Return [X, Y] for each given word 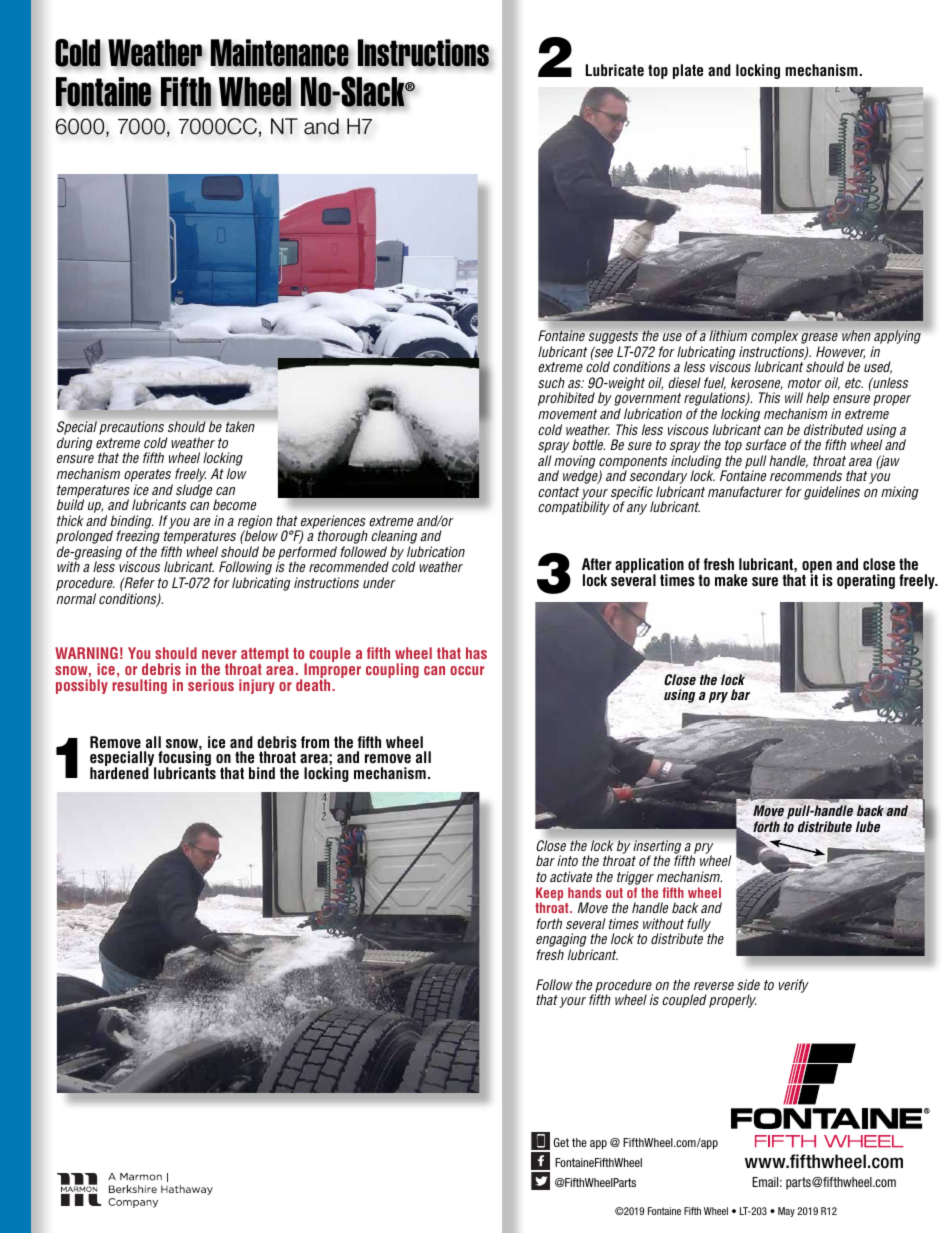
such [551, 382]
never [219, 654]
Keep [549, 895]
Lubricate [615, 70]
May [786, 1212]
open [817, 568]
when [856, 335]
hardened [120, 772]
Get [561, 1142]
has [476, 653]
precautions [133, 429]
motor [805, 383]
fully [699, 925]
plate [688, 71]
